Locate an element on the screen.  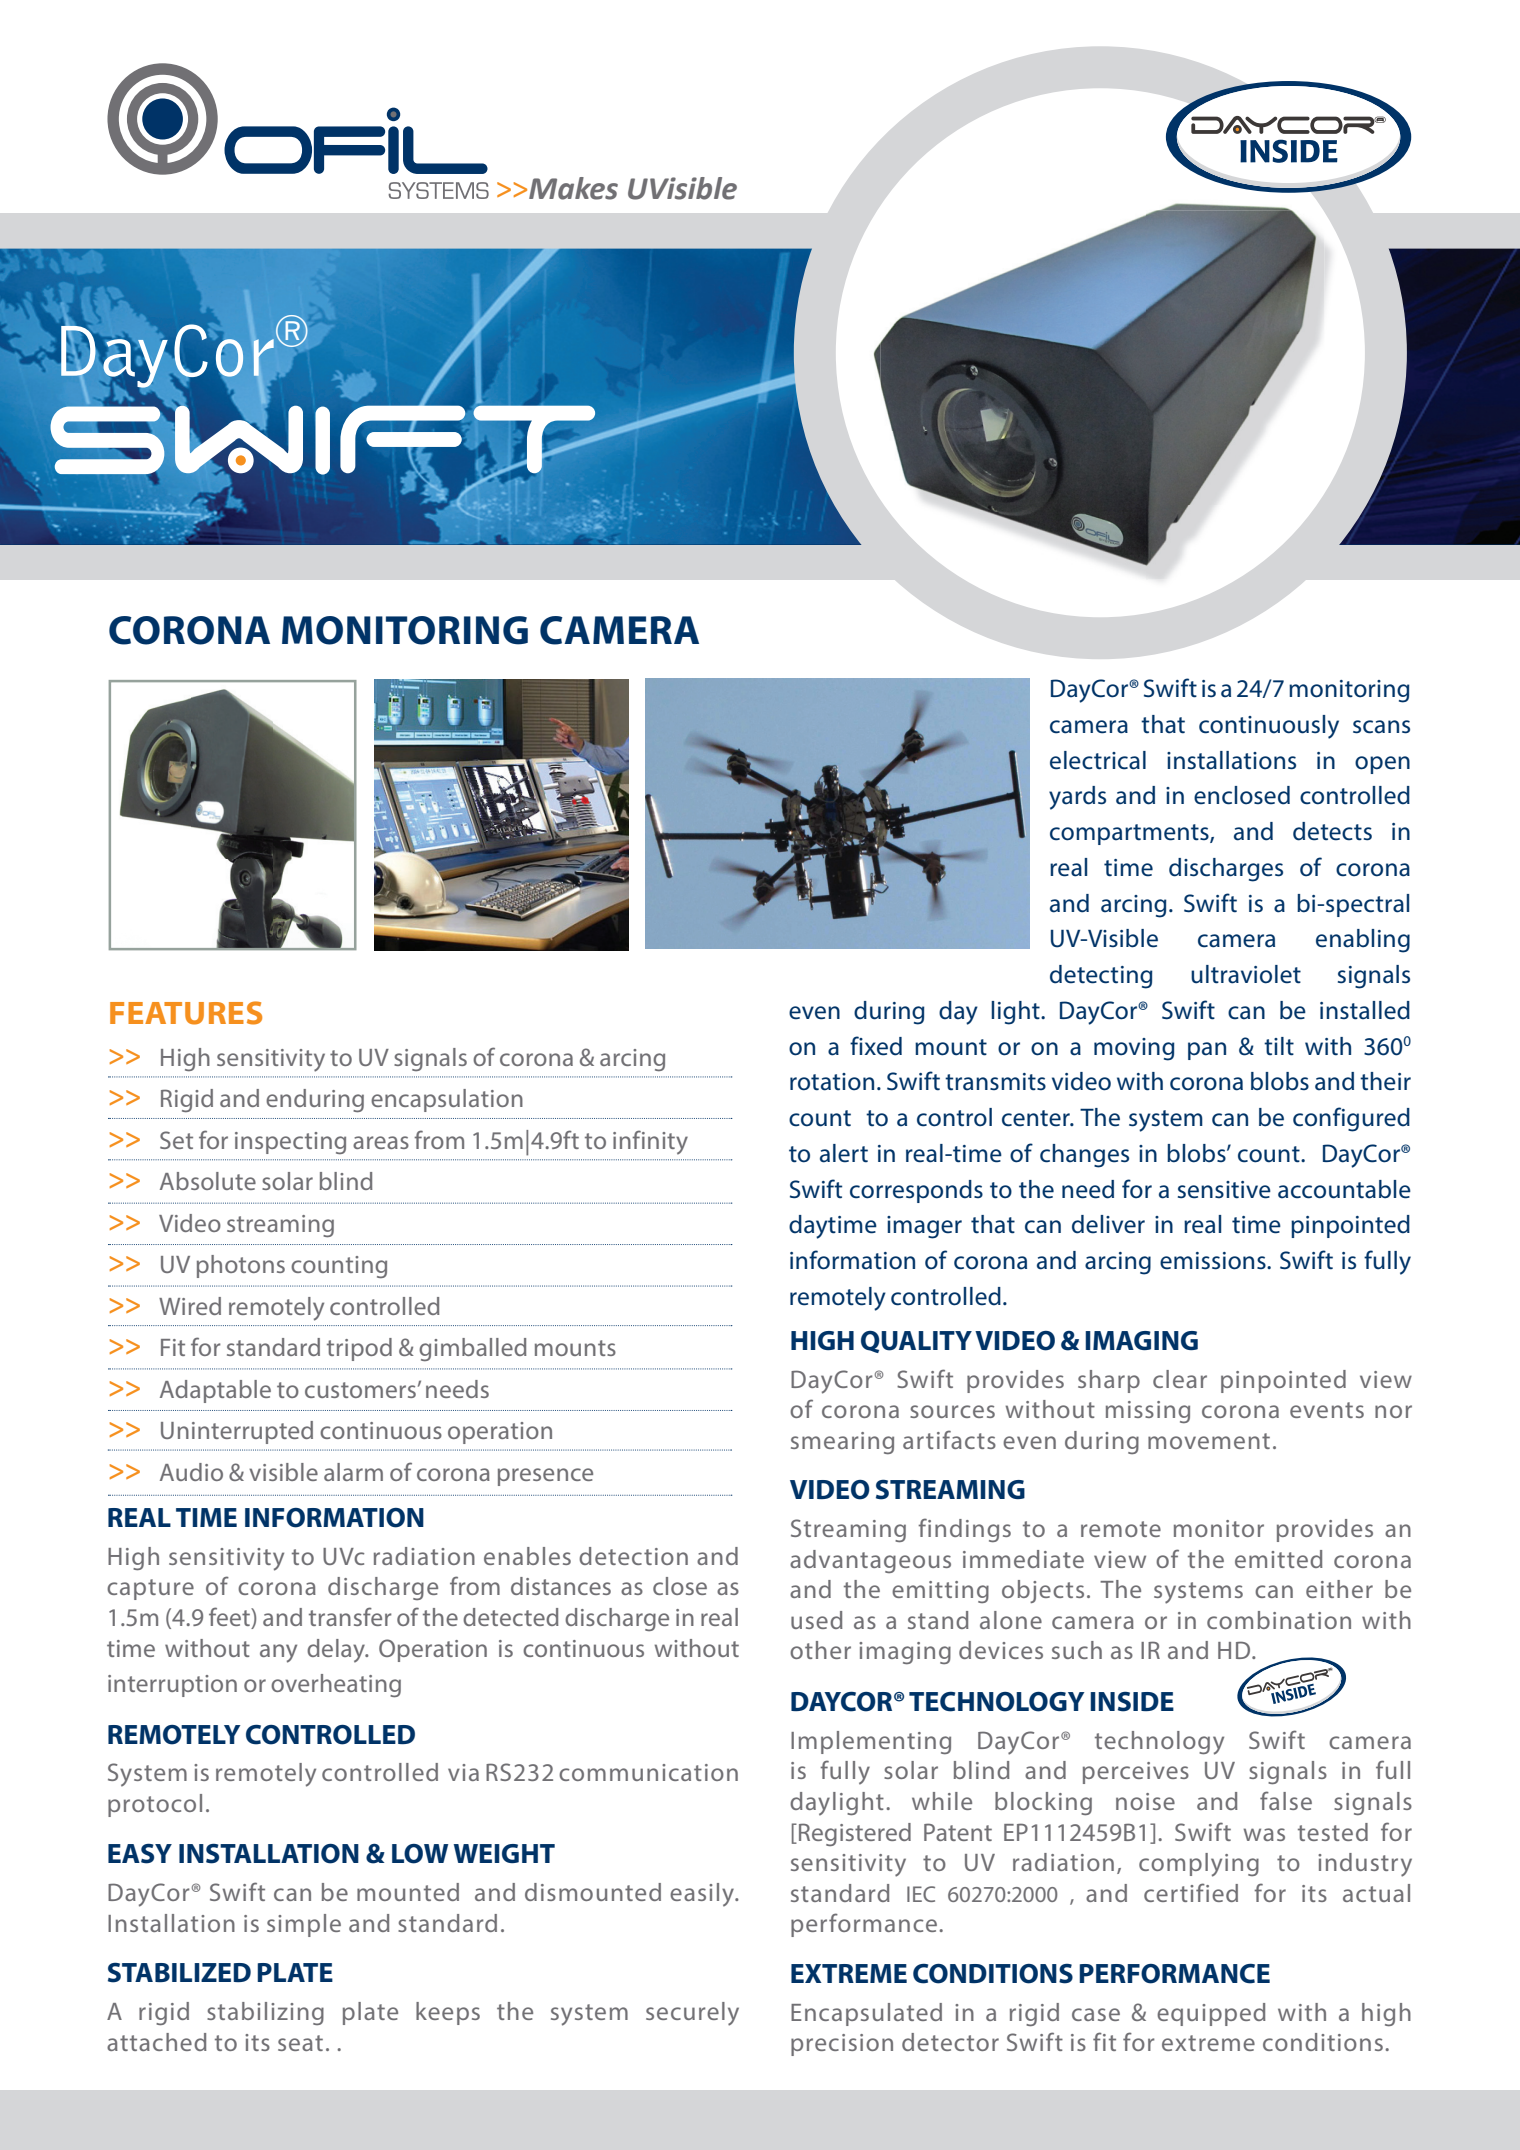
electrical is located at coordinates (1098, 760).
